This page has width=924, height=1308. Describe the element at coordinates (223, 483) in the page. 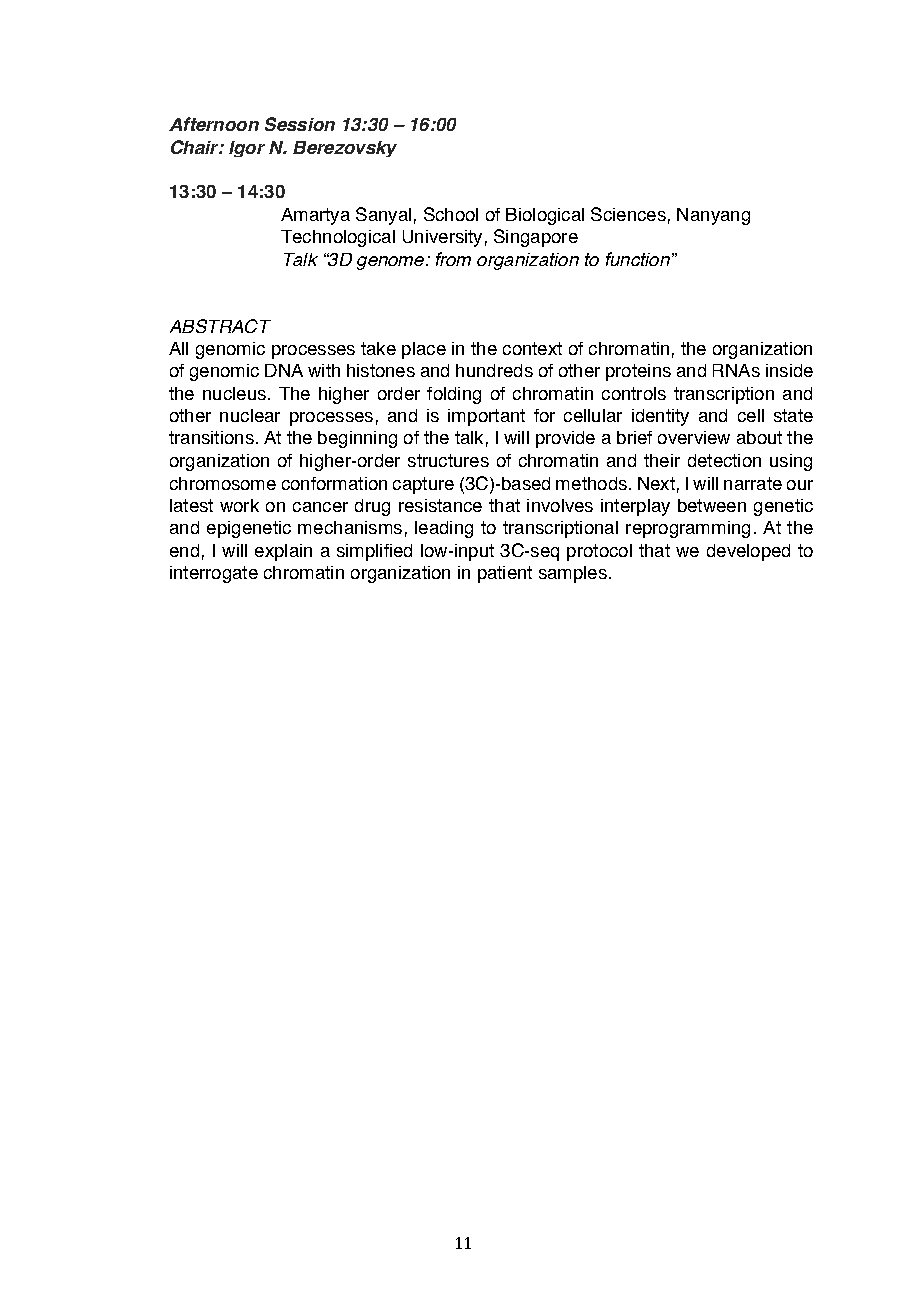

I see `chromosome` at that location.
